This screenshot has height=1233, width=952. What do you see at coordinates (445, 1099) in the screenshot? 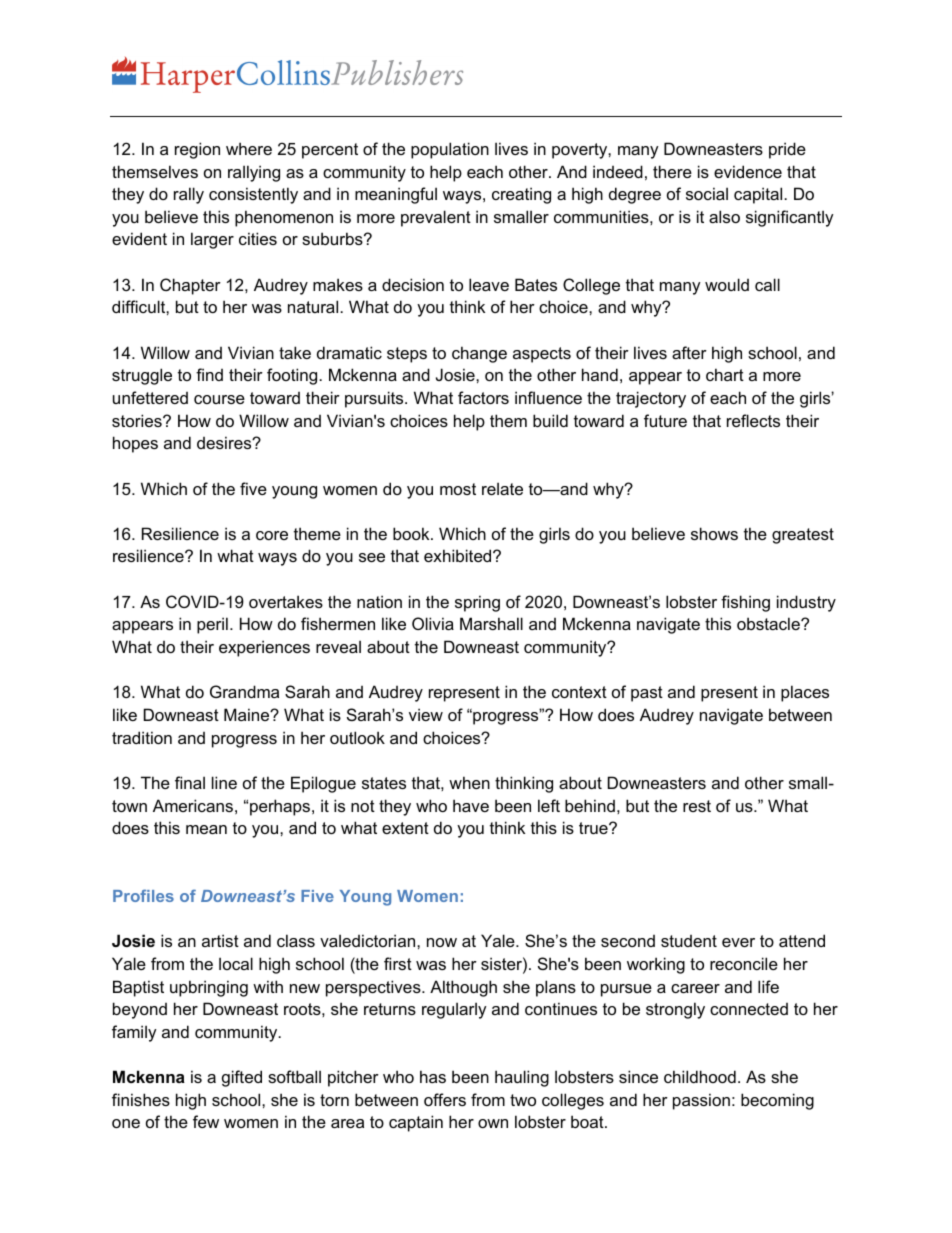
I see `offers` at bounding box center [445, 1099].
